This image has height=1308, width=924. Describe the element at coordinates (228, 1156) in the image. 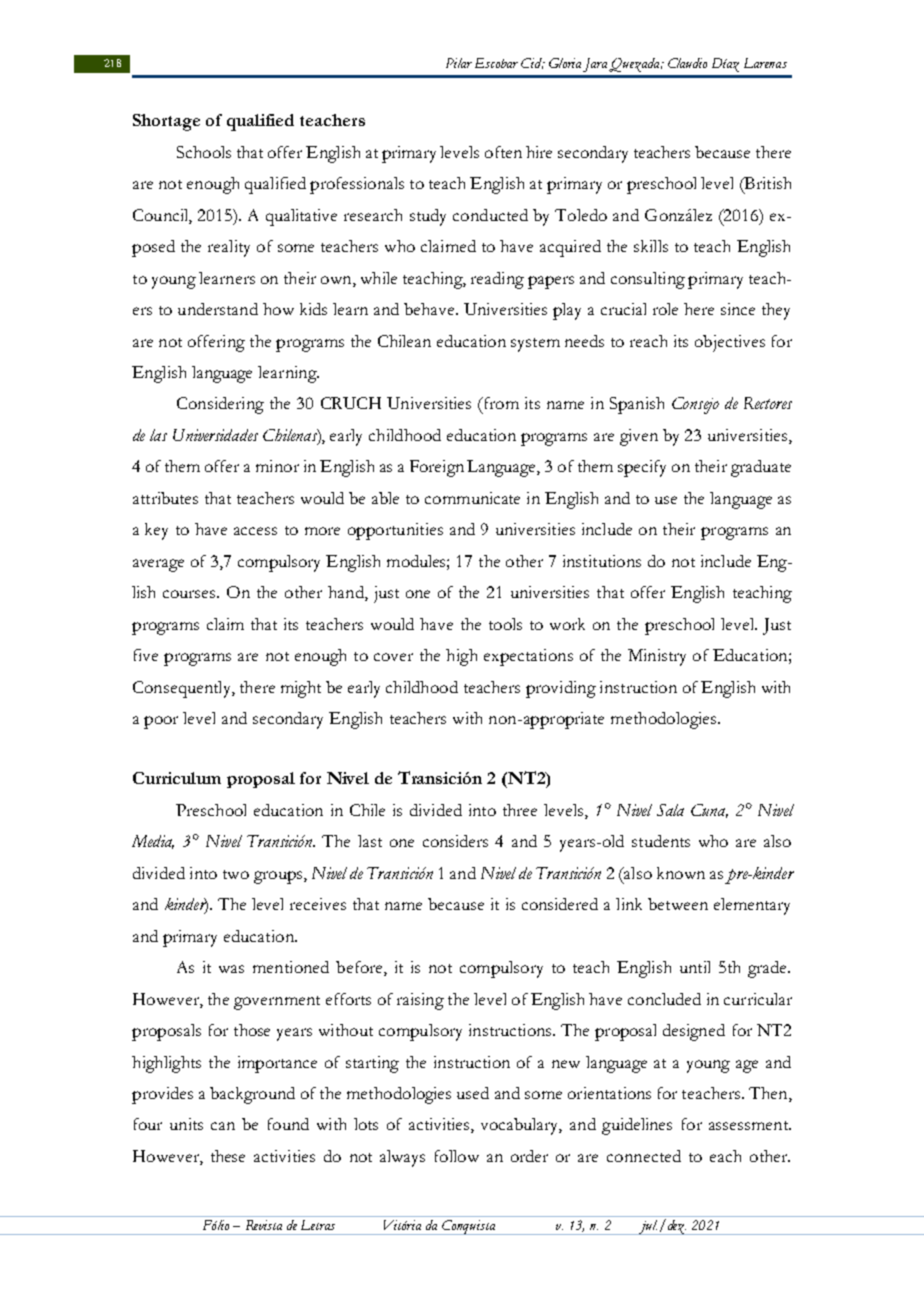

I see `these` at that location.
